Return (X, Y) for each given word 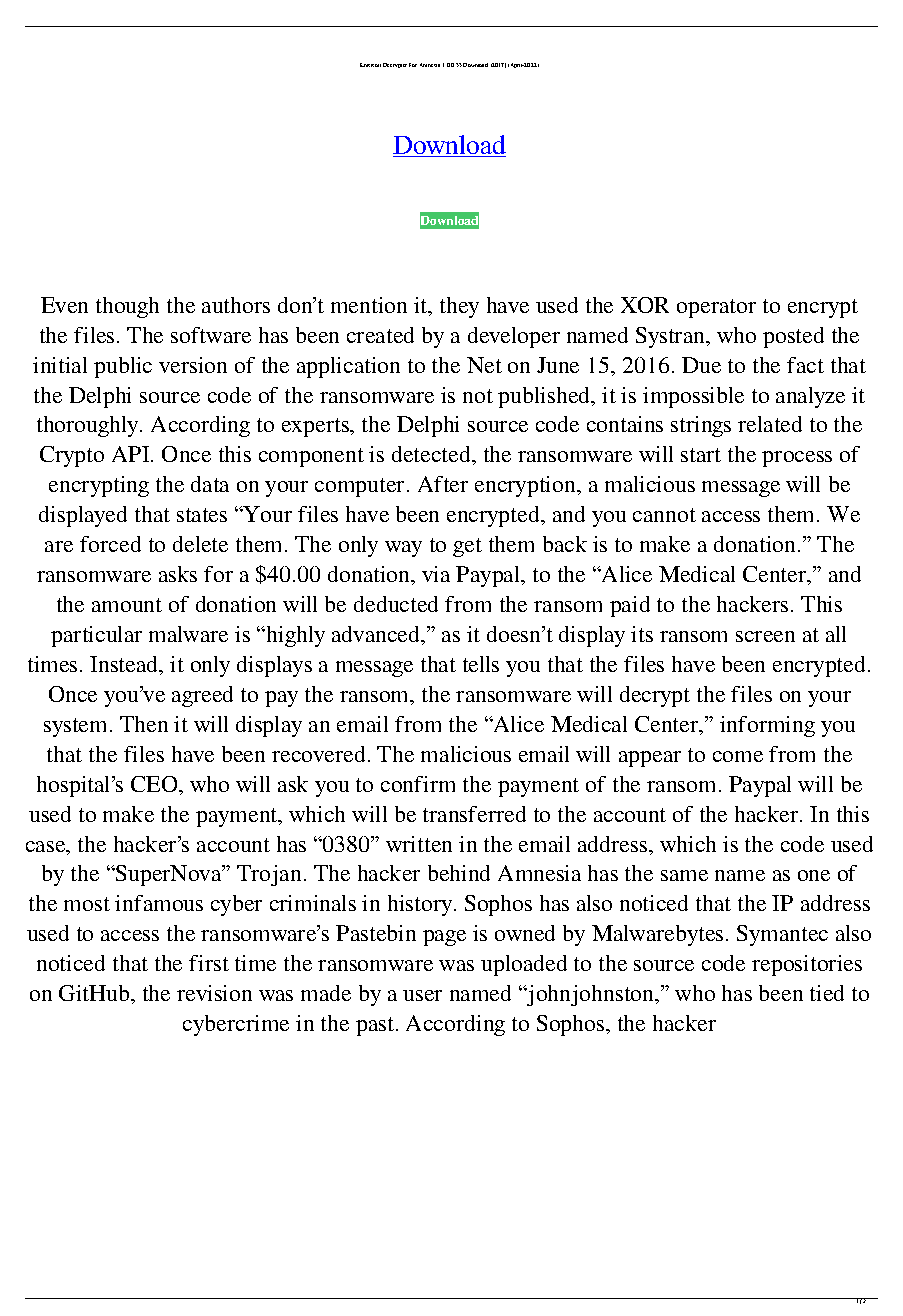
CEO (155, 784)
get (467, 547)
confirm (418, 784)
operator (716, 308)
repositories (807, 965)
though (127, 307)
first (209, 963)
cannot (664, 515)
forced (110, 544)
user (422, 995)
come (738, 756)
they (459, 307)
